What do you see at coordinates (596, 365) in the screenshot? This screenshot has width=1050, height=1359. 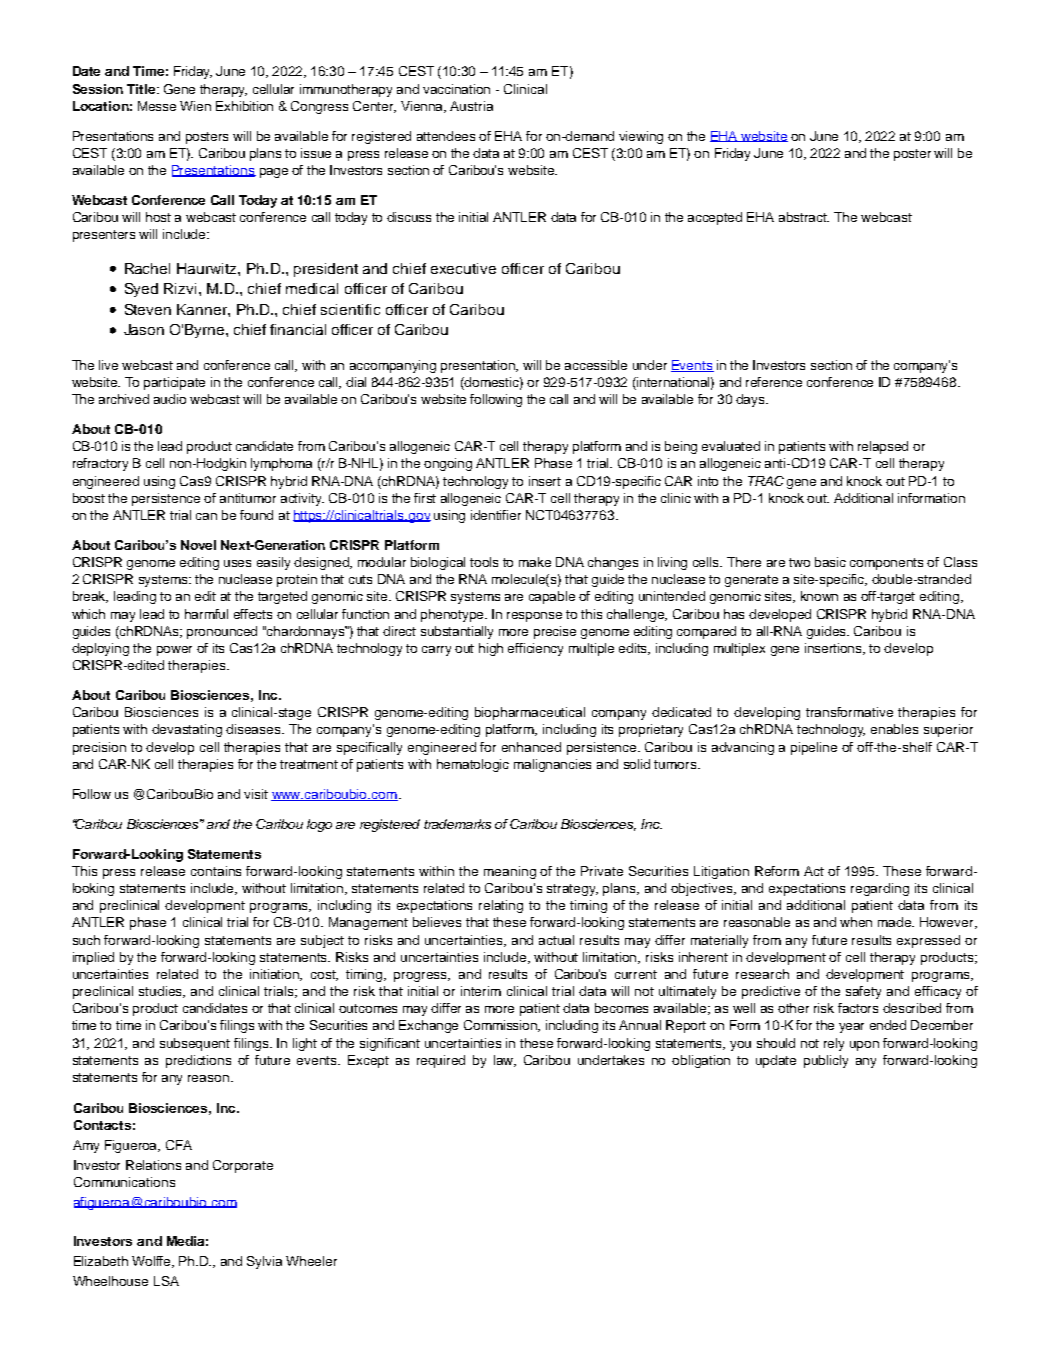 I see `accessible` at bounding box center [596, 365].
